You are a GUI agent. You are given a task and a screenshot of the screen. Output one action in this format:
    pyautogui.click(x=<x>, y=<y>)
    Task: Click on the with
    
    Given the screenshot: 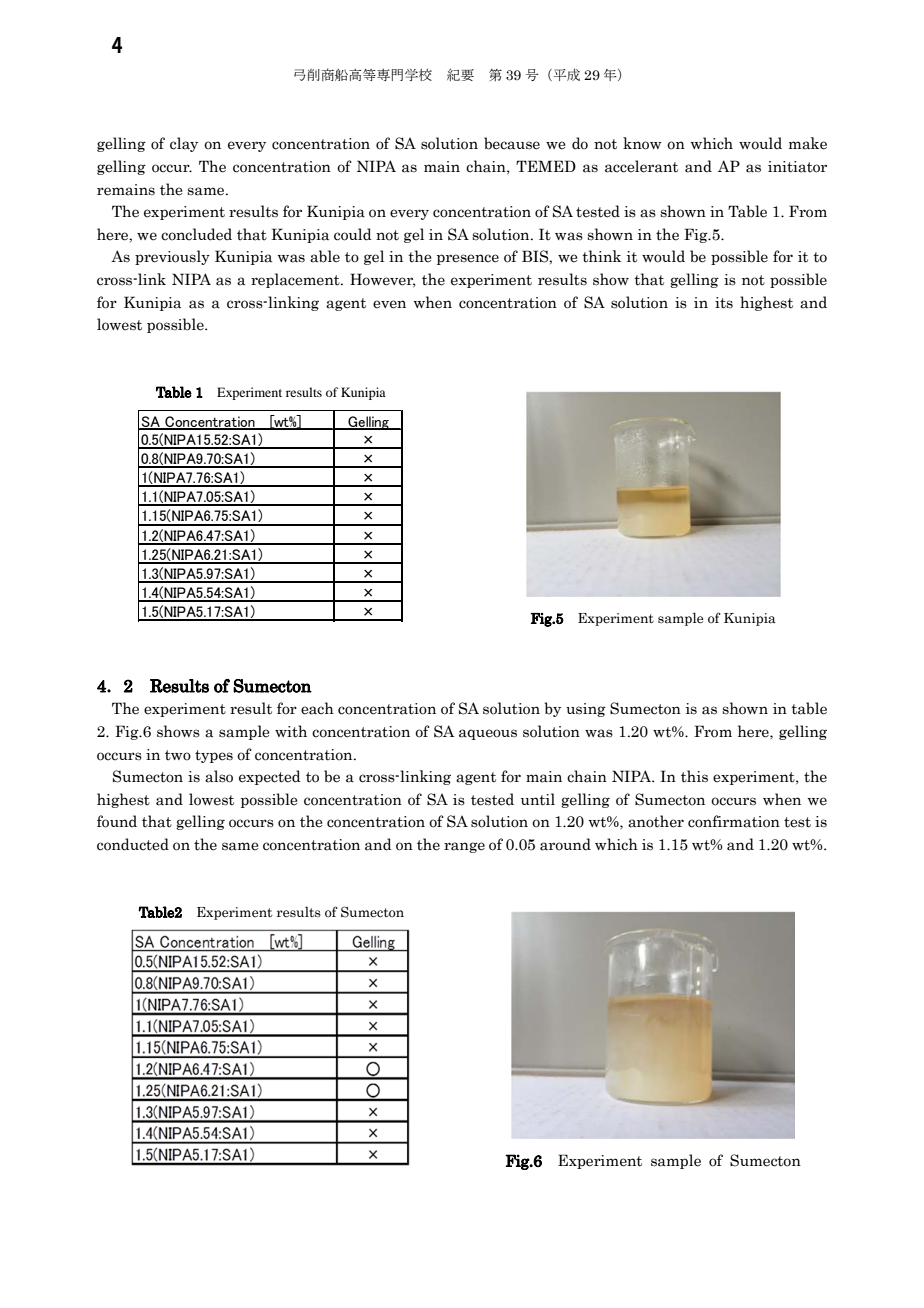 What is the action you would take?
    pyautogui.click(x=291, y=731)
